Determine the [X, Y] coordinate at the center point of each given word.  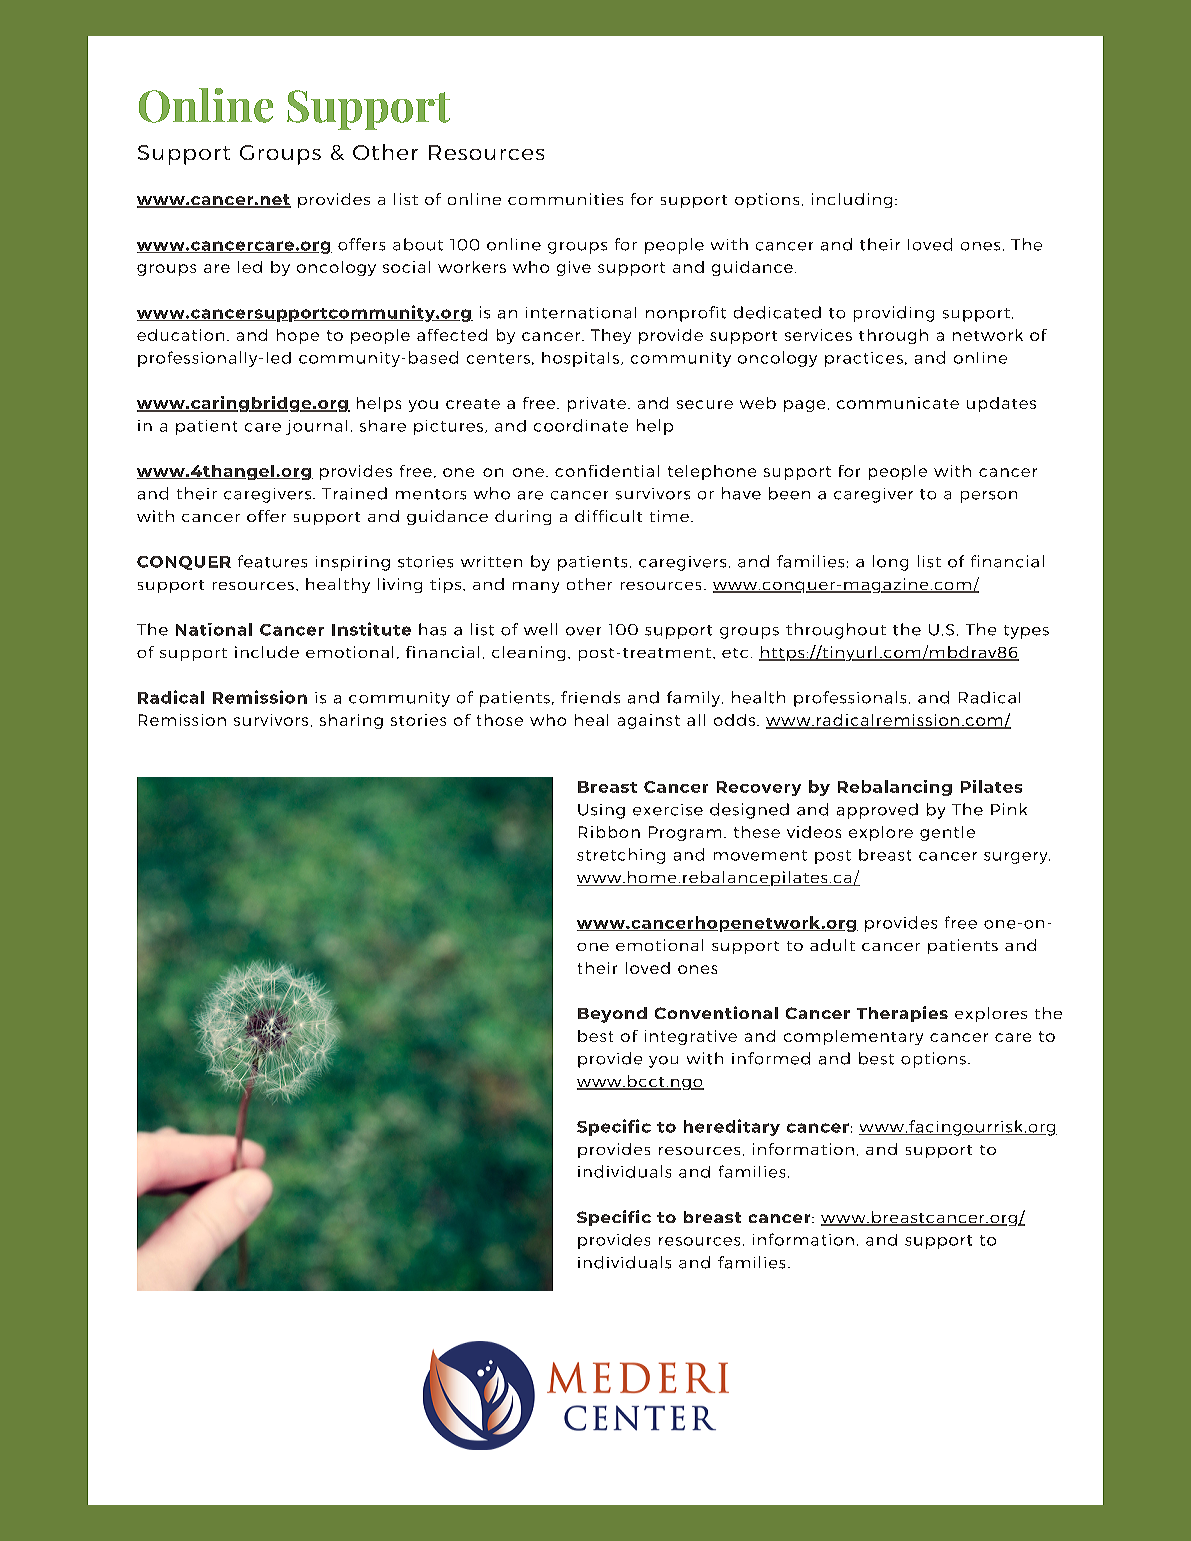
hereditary [732, 1127]
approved [877, 811]
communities [565, 199]
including [852, 200]
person [989, 497]
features [272, 561]
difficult [608, 516]
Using [601, 811]
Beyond [612, 1015]
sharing [351, 721]
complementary [853, 1037]
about [418, 244]
